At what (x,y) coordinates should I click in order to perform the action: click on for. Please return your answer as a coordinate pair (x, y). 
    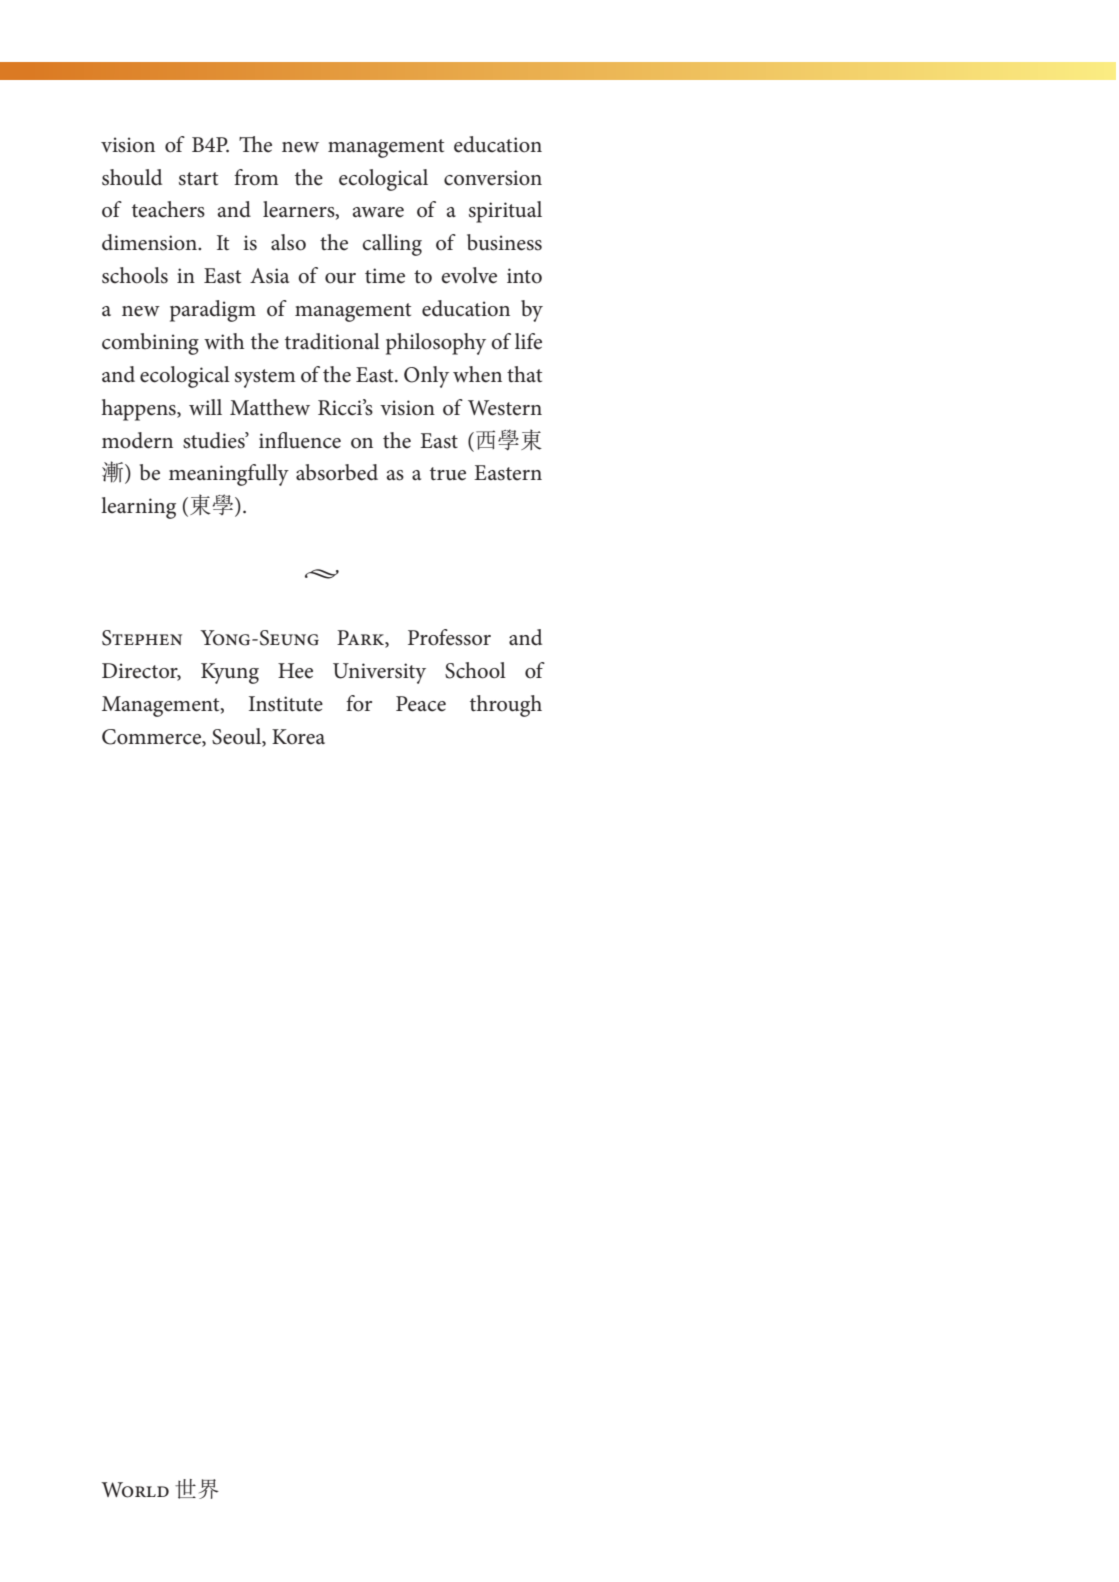
    Looking at the image, I should click on (359, 703).
